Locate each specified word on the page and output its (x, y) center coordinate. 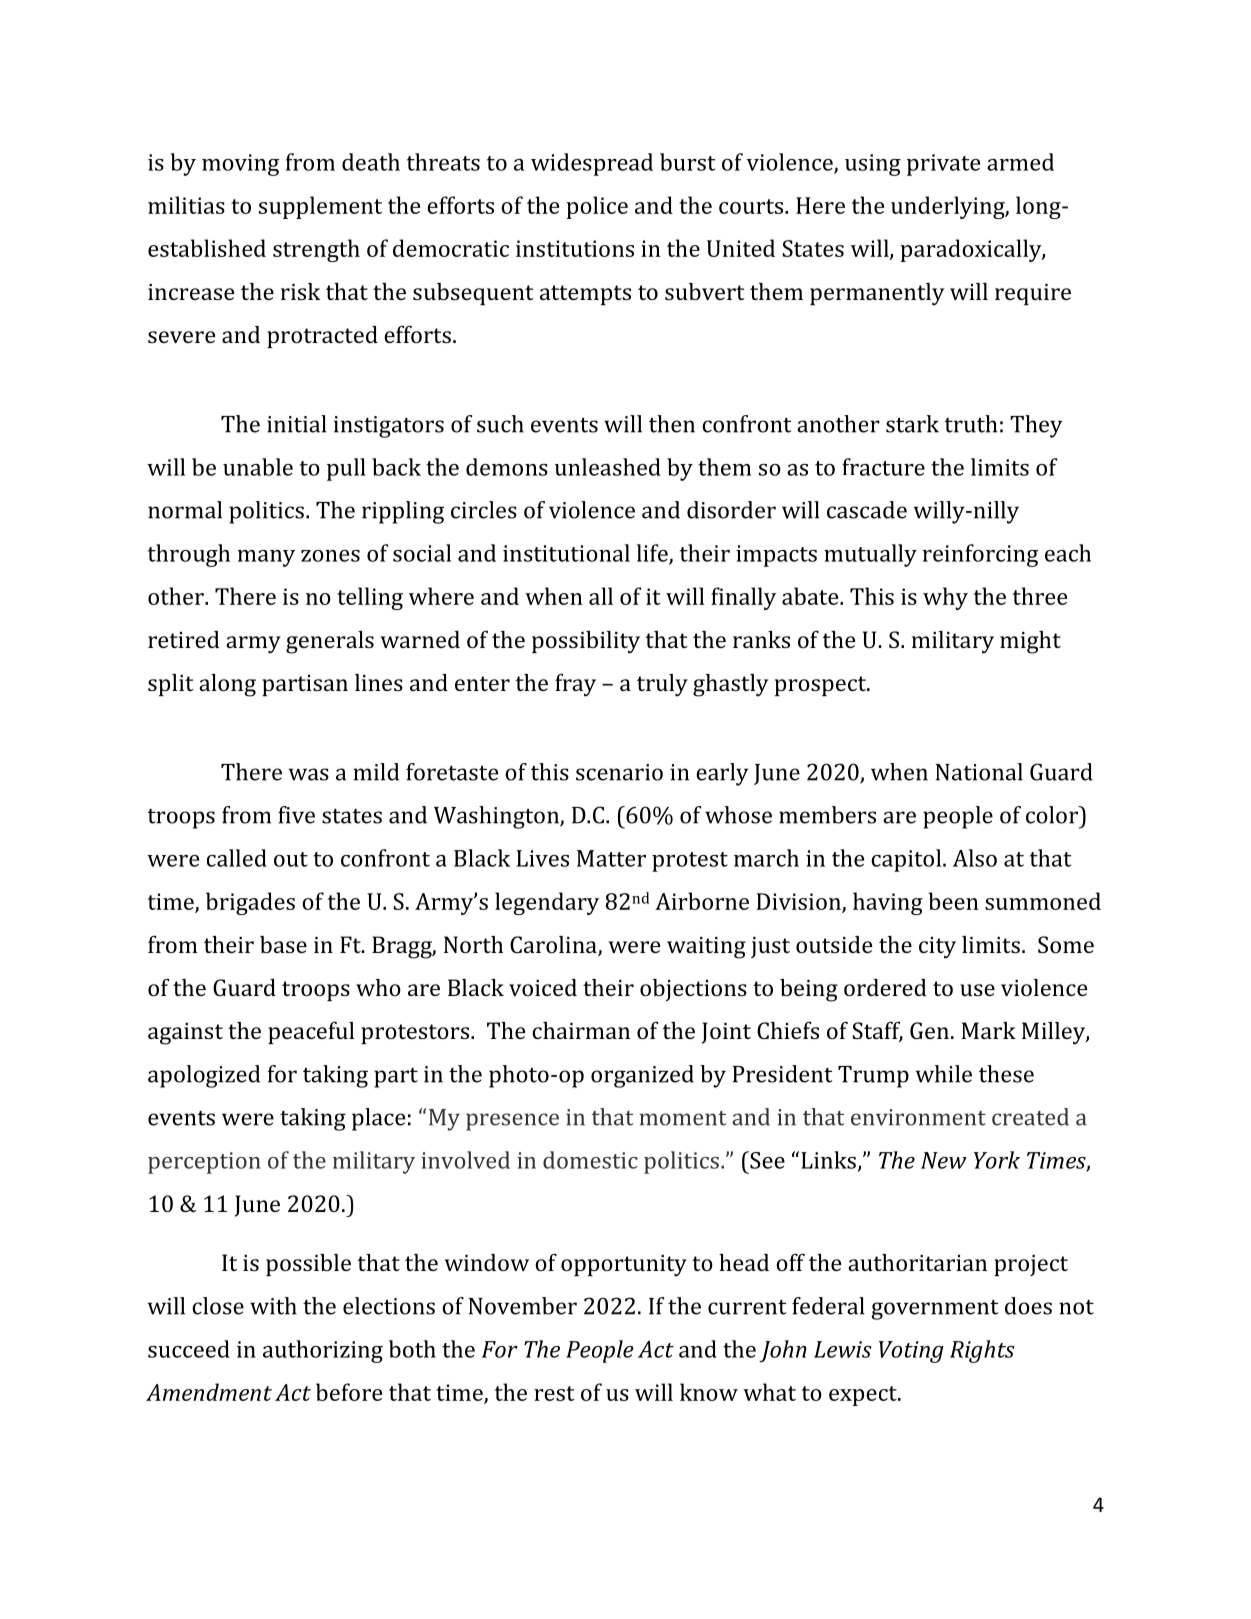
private (943, 165)
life (653, 554)
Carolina (554, 946)
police (597, 207)
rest (554, 1393)
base (283, 944)
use (977, 990)
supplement (320, 207)
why (945, 598)
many (266, 558)
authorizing (323, 1351)
